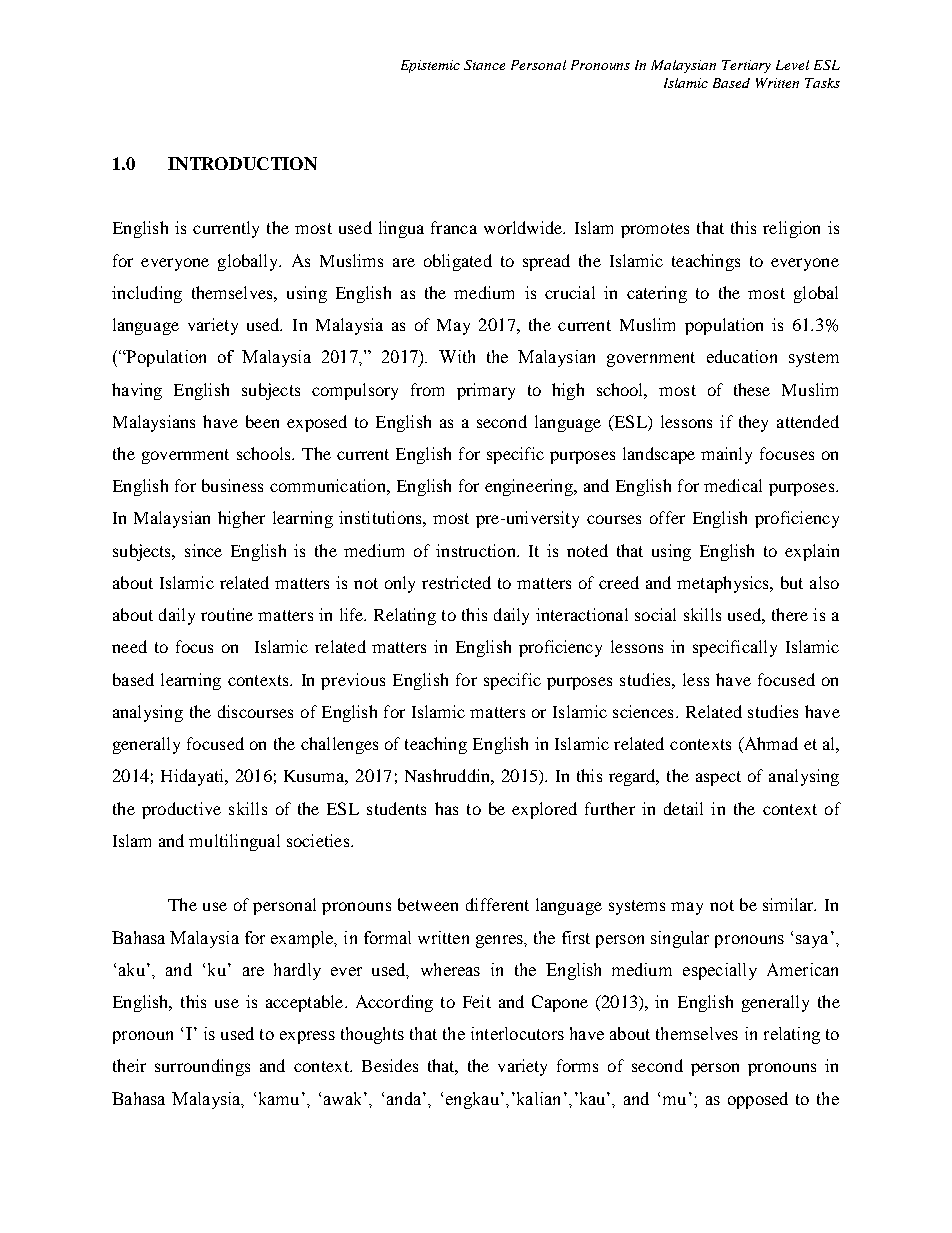 The width and height of the page is (952, 1233). I want to click on surroundings, so click(202, 1067).
